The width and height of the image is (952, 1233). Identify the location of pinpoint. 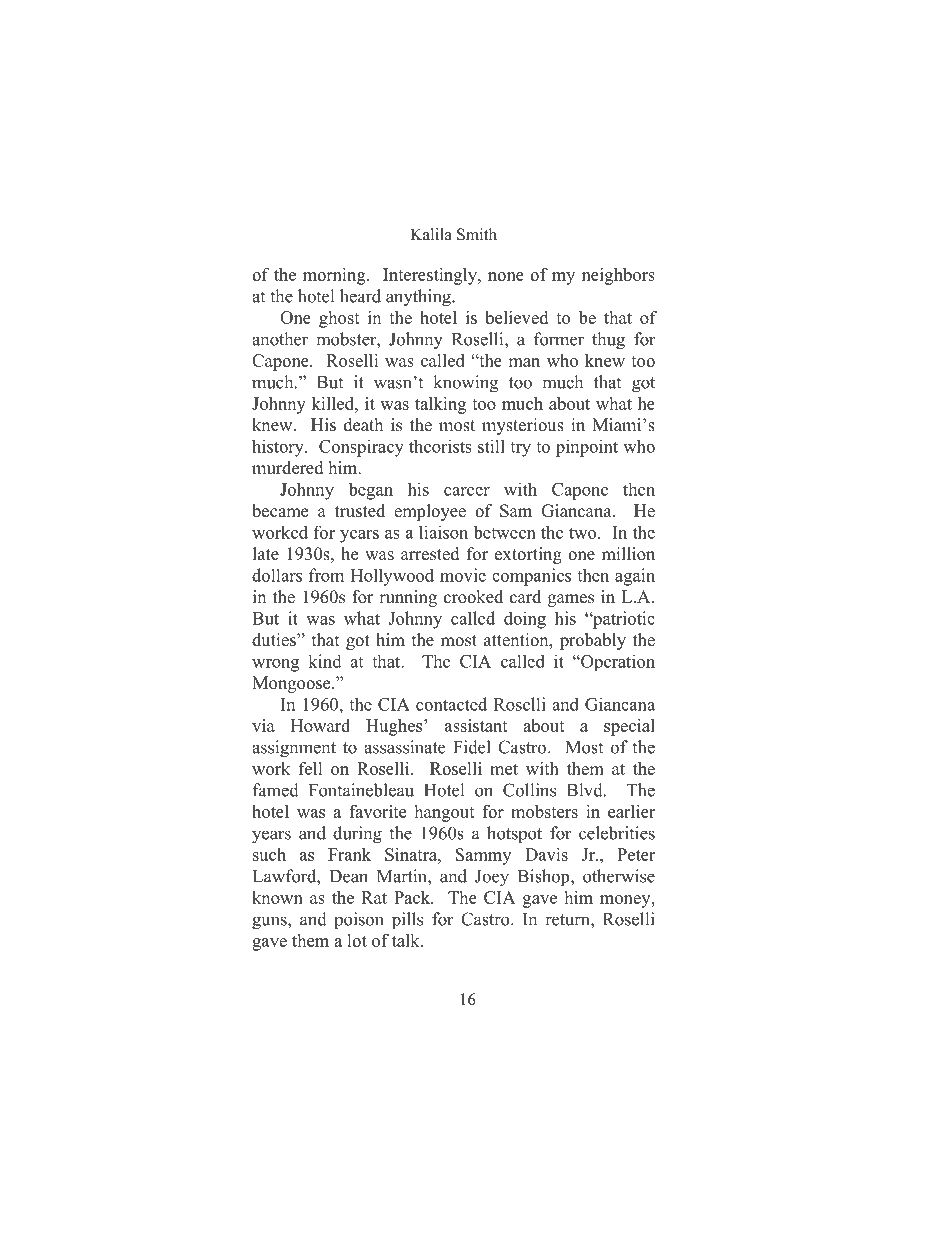
(587, 448).
